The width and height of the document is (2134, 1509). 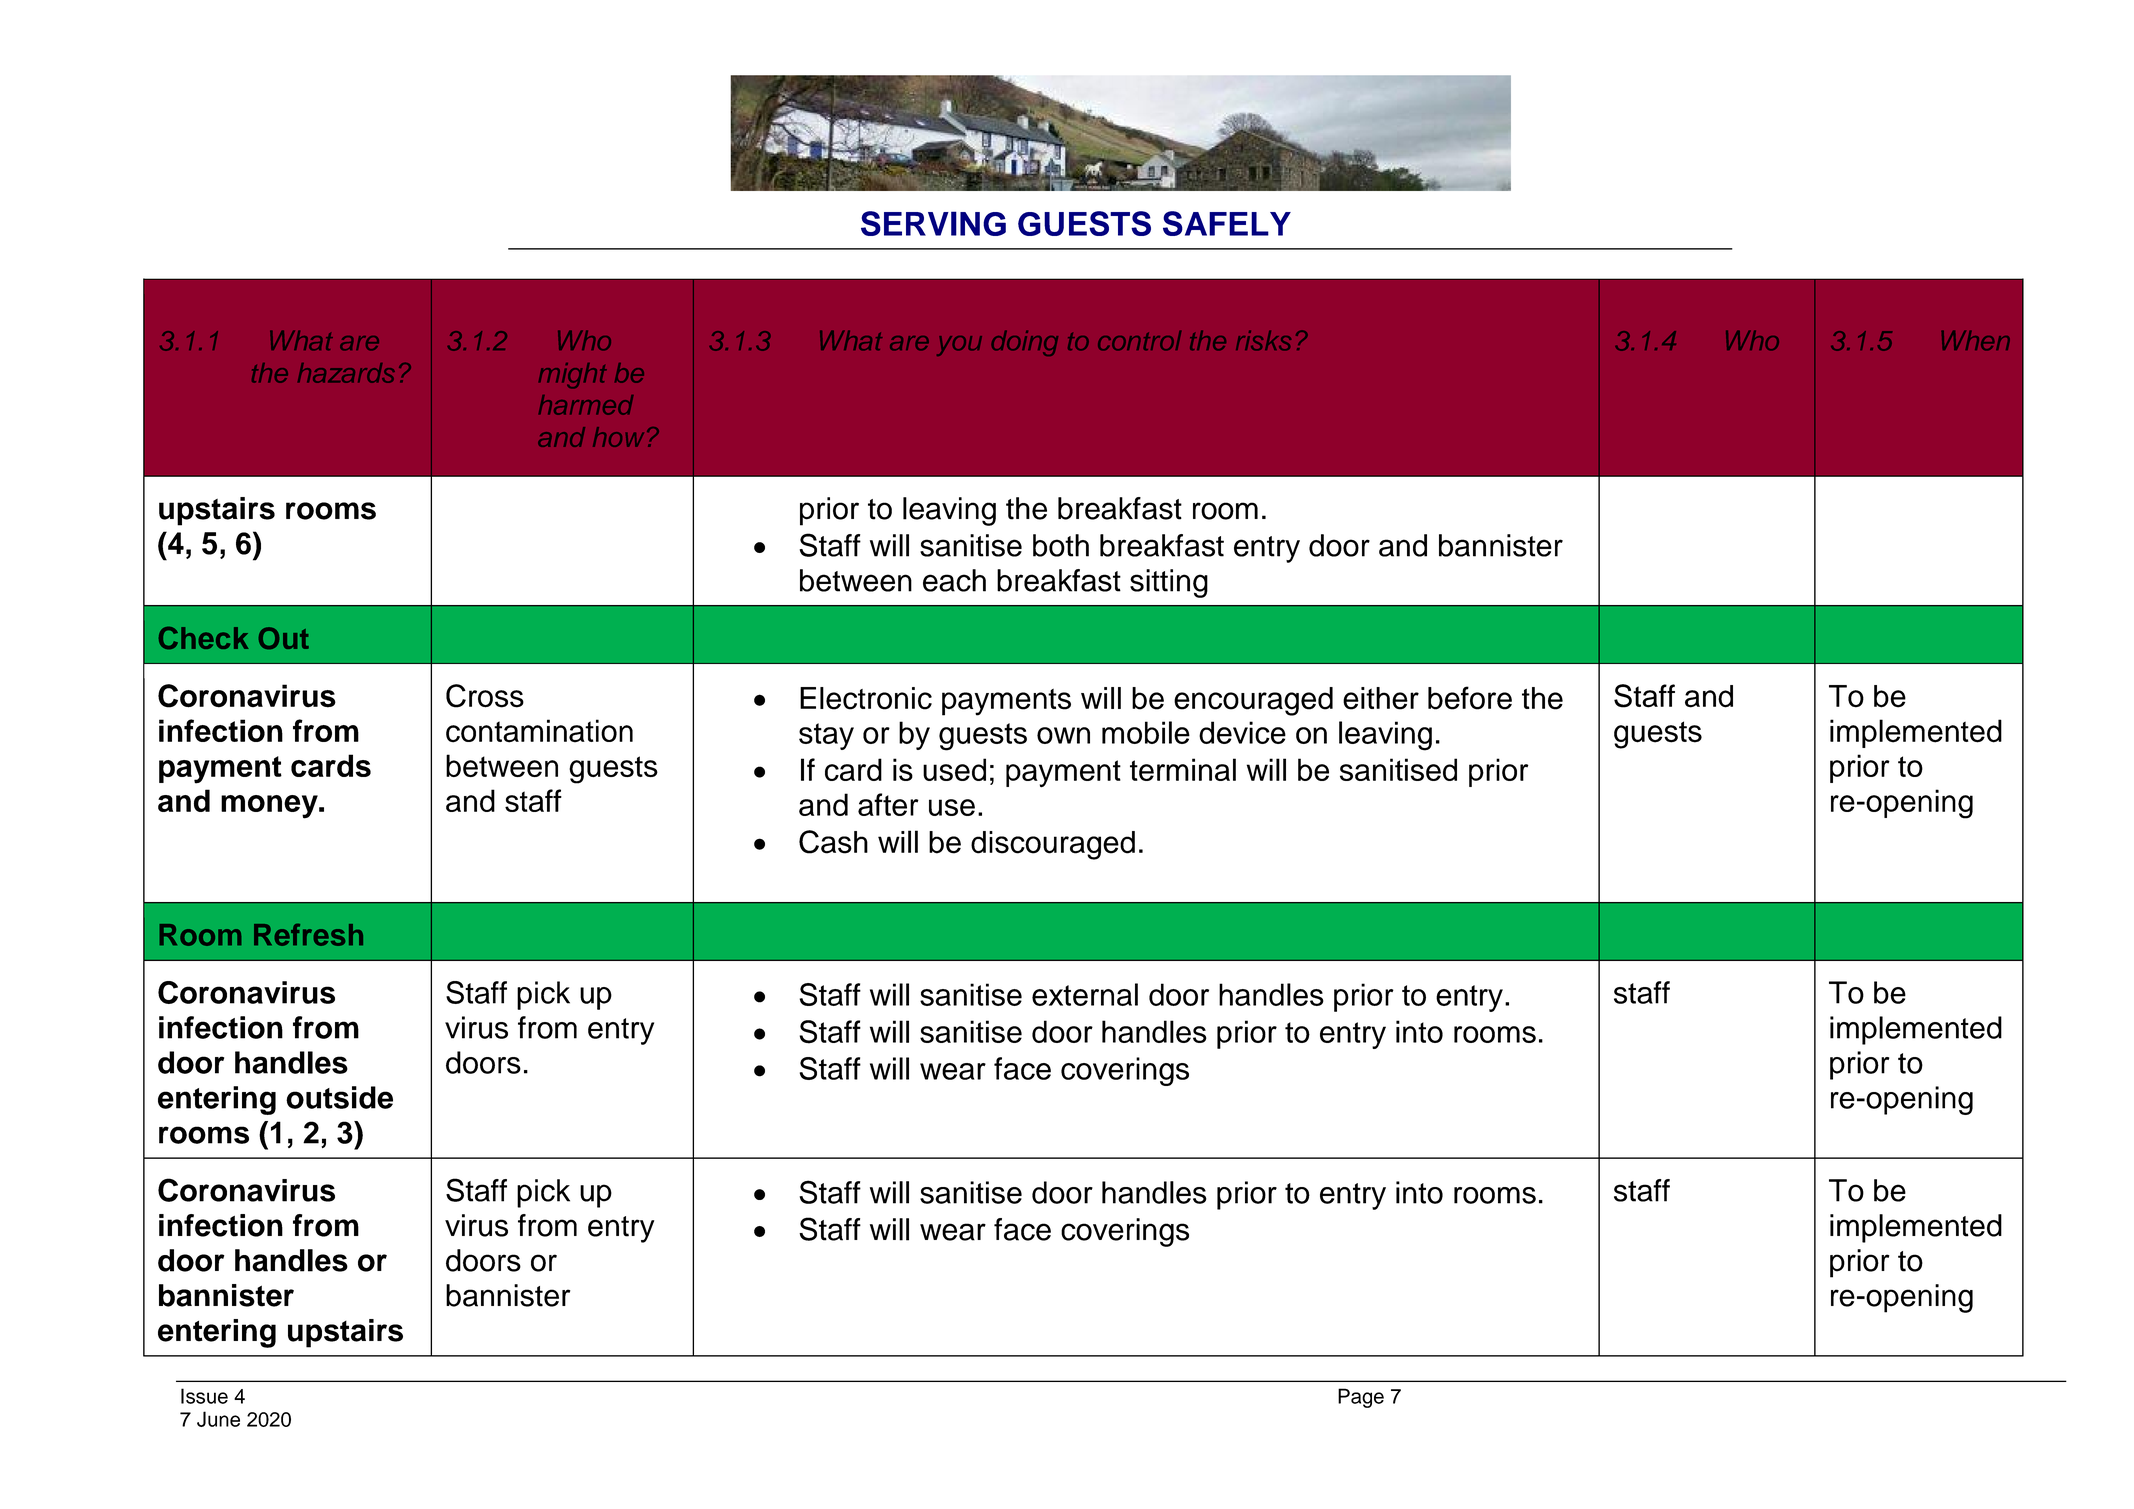 What do you see at coordinates (485, 696) in the document?
I see `Cross` at bounding box center [485, 696].
